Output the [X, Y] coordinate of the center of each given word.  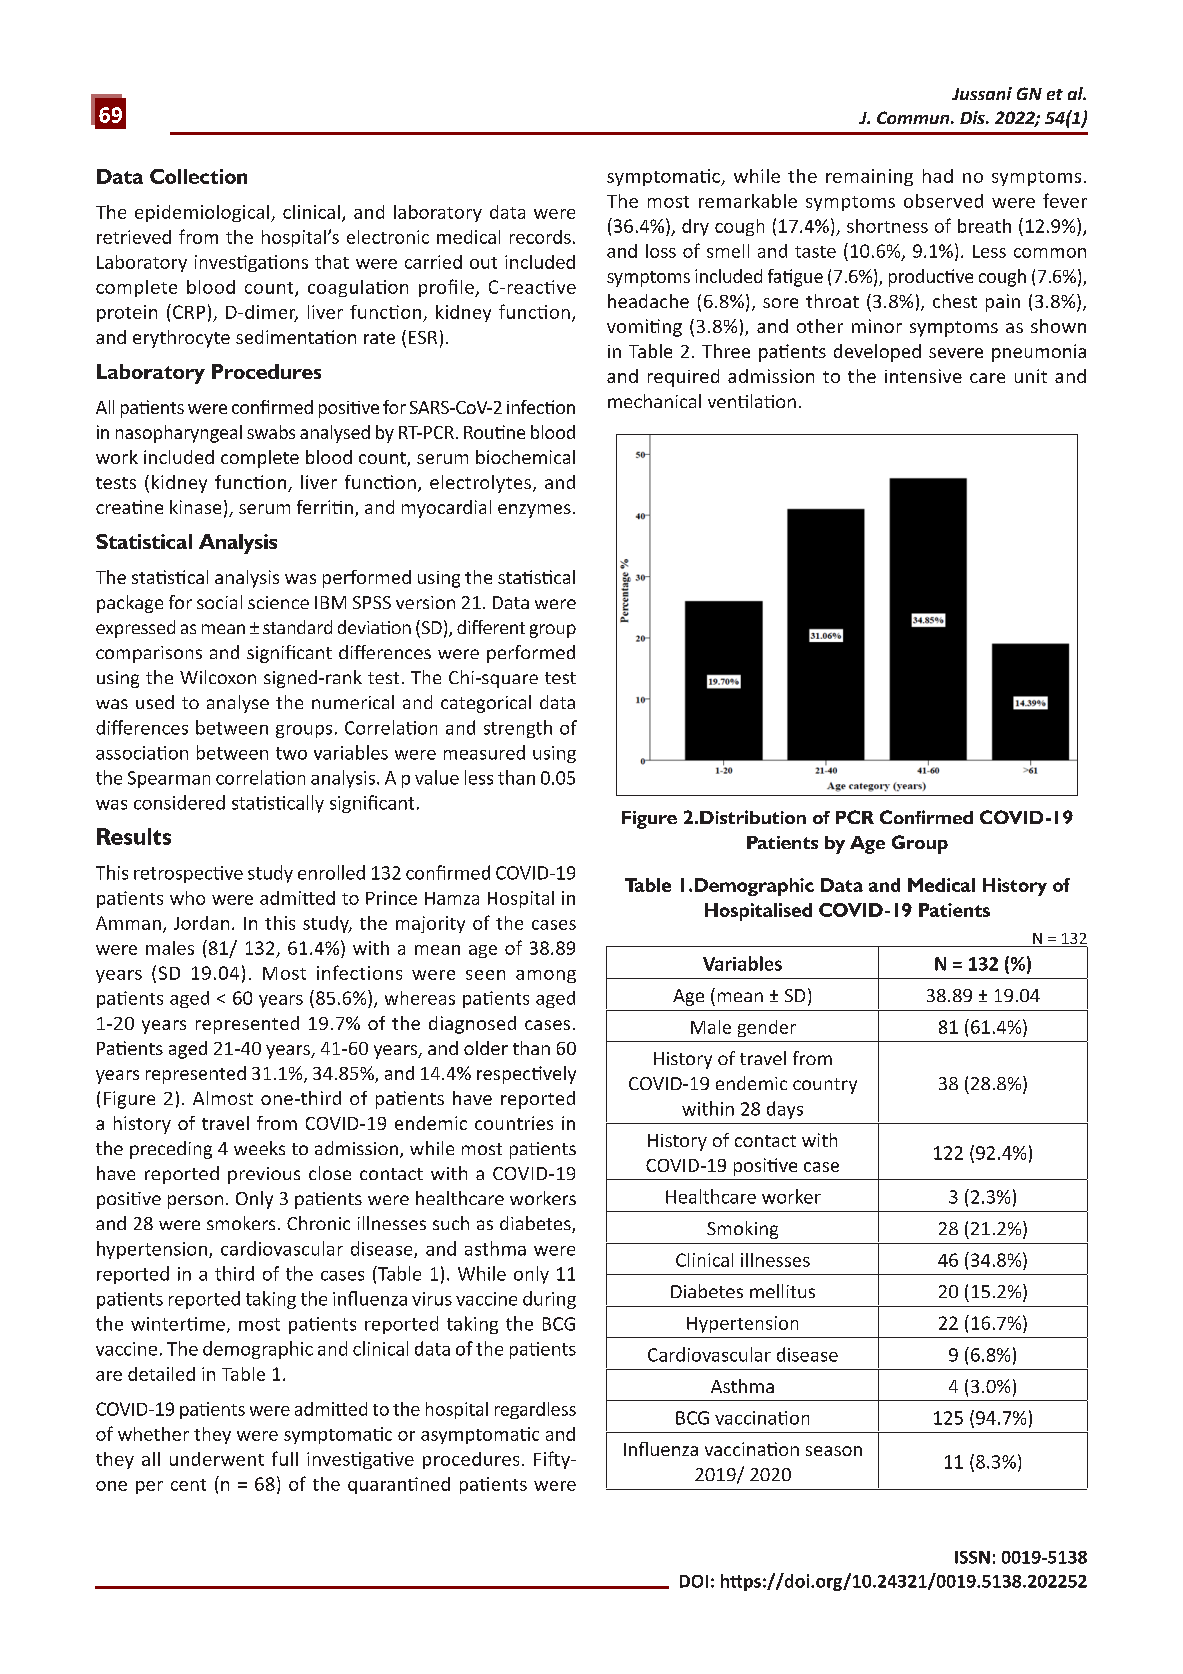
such [451, 1223]
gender [767, 1028]
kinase [195, 507]
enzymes [534, 511]
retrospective [188, 874]
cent [188, 1485]
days [785, 1110]
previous [264, 1175]
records [540, 237]
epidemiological [202, 213]
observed [943, 201]
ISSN [972, 1557]
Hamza [452, 898]
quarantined [399, 1485]
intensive [923, 376]
